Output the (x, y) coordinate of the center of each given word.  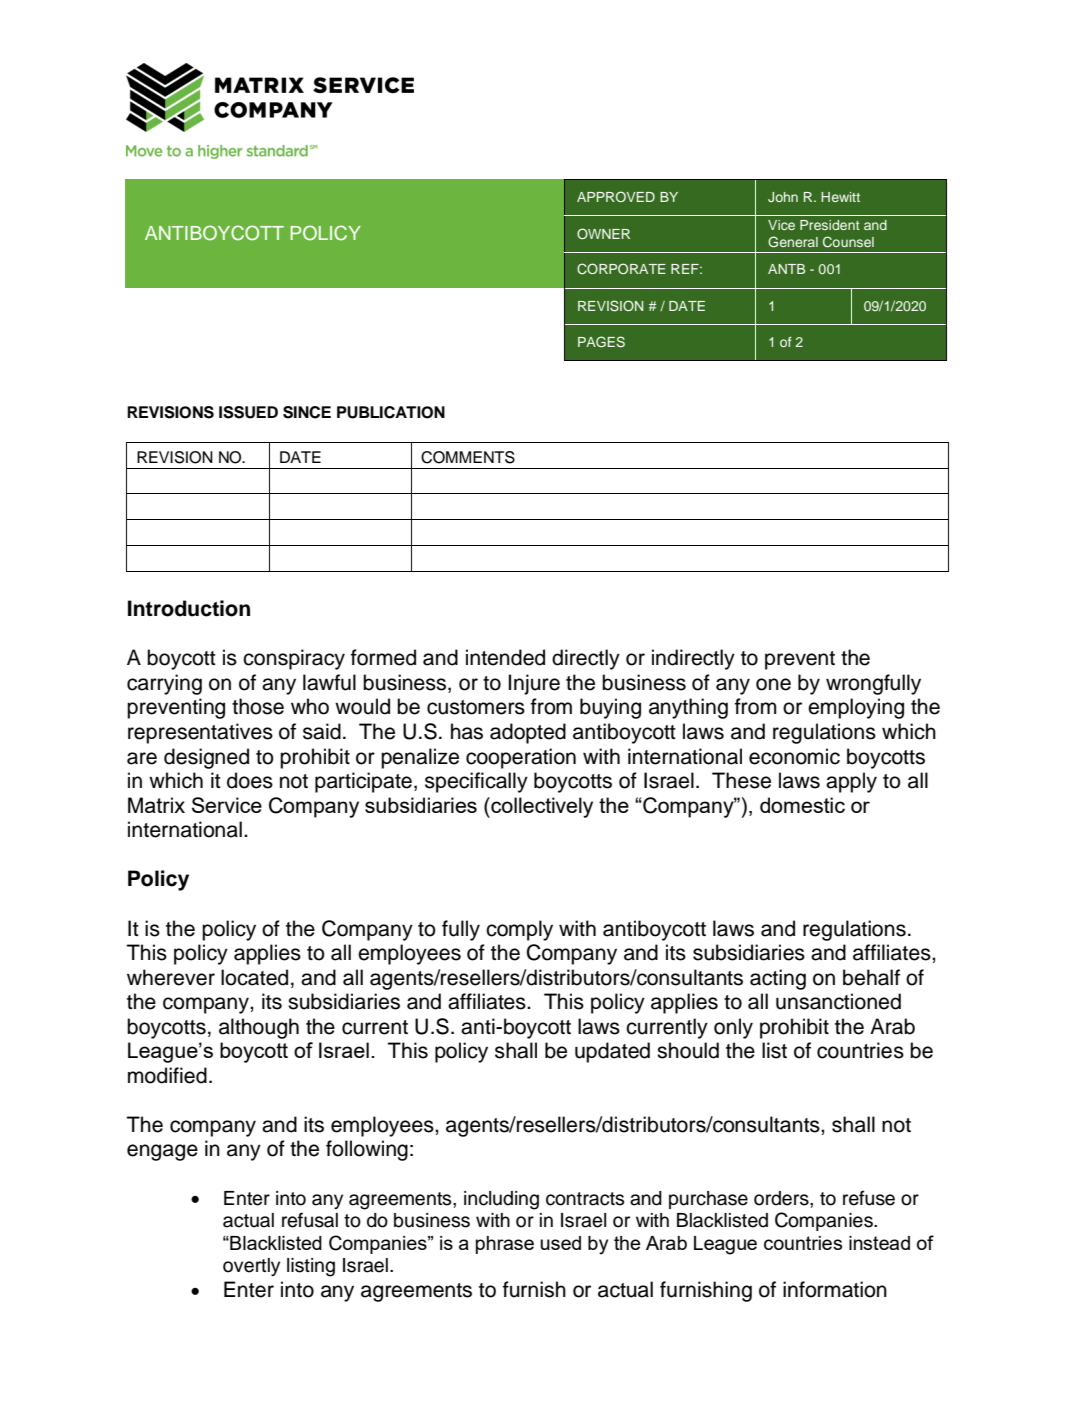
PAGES (601, 342)
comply (519, 930)
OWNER (603, 233)
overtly (251, 1267)
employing (856, 708)
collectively (541, 807)
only (733, 1028)
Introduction (189, 608)
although (259, 1028)
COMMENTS (468, 457)
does (250, 780)
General (793, 242)
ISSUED (248, 412)
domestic (802, 805)
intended (505, 657)
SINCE (307, 412)
